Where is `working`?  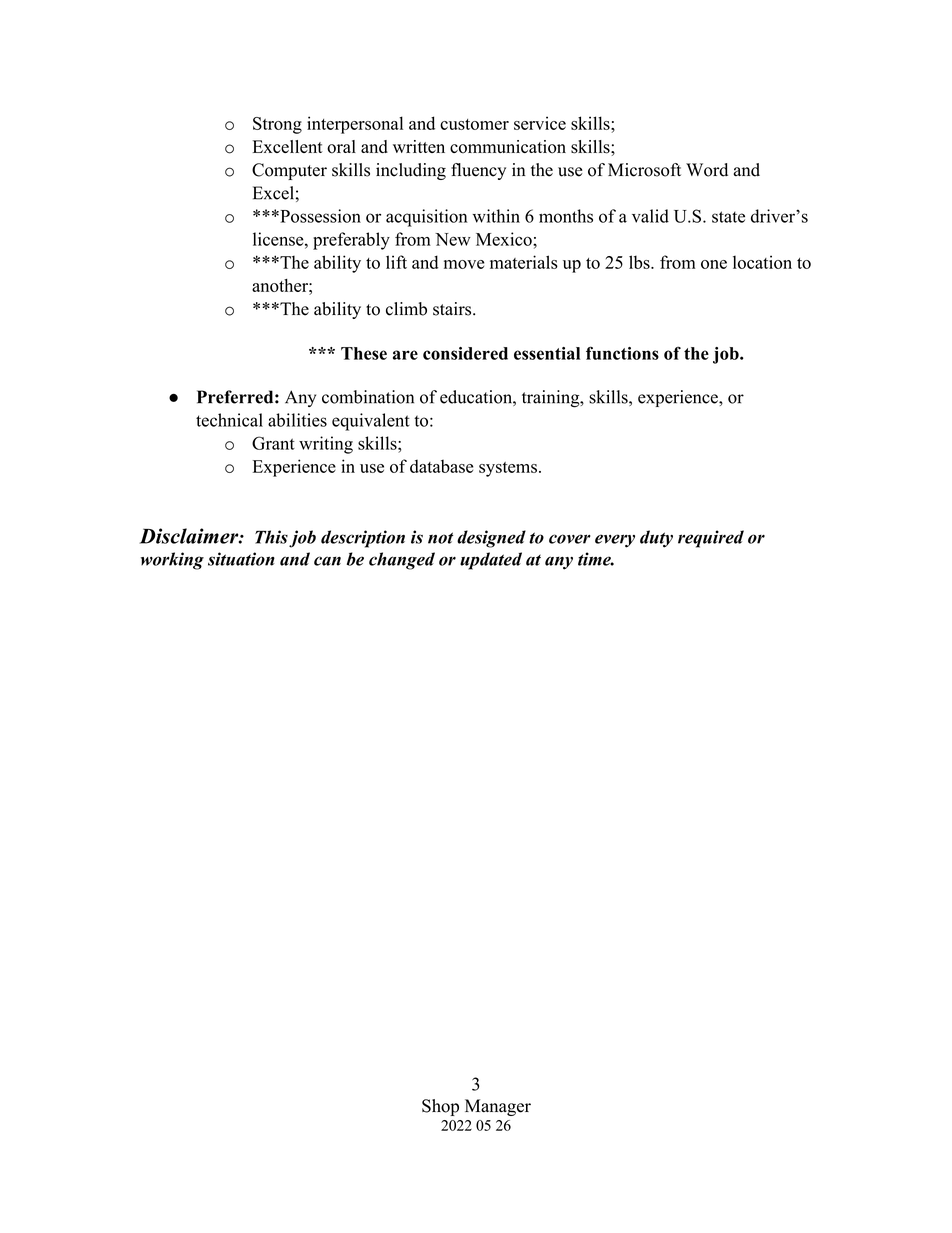 working is located at coordinates (172, 561).
